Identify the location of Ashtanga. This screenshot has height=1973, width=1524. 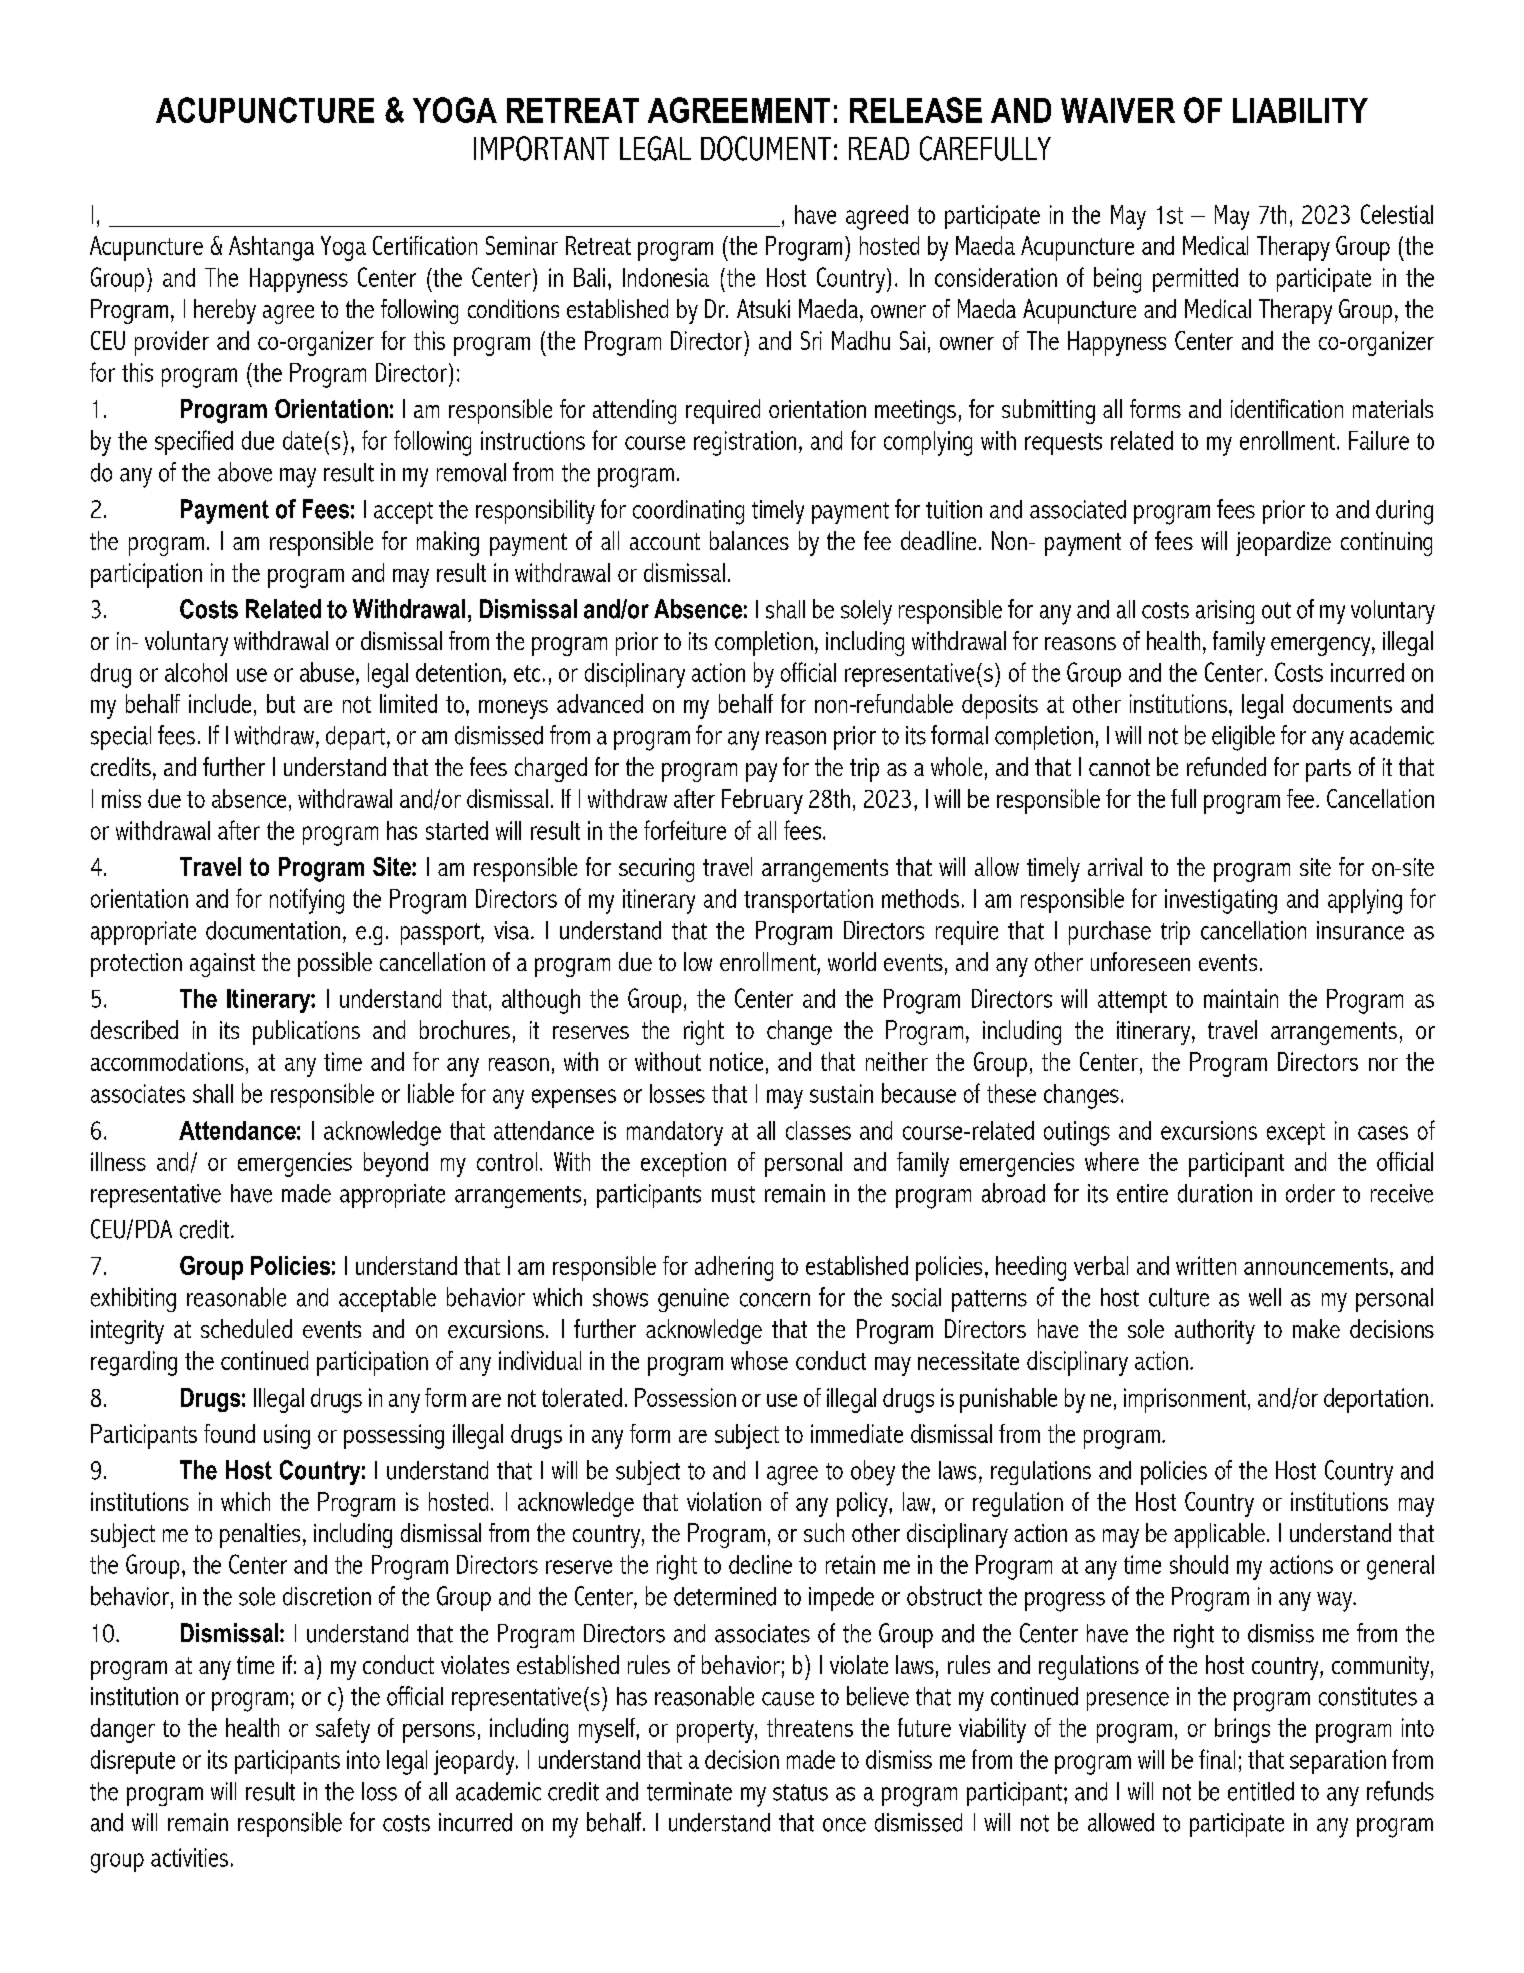
(271, 248).
